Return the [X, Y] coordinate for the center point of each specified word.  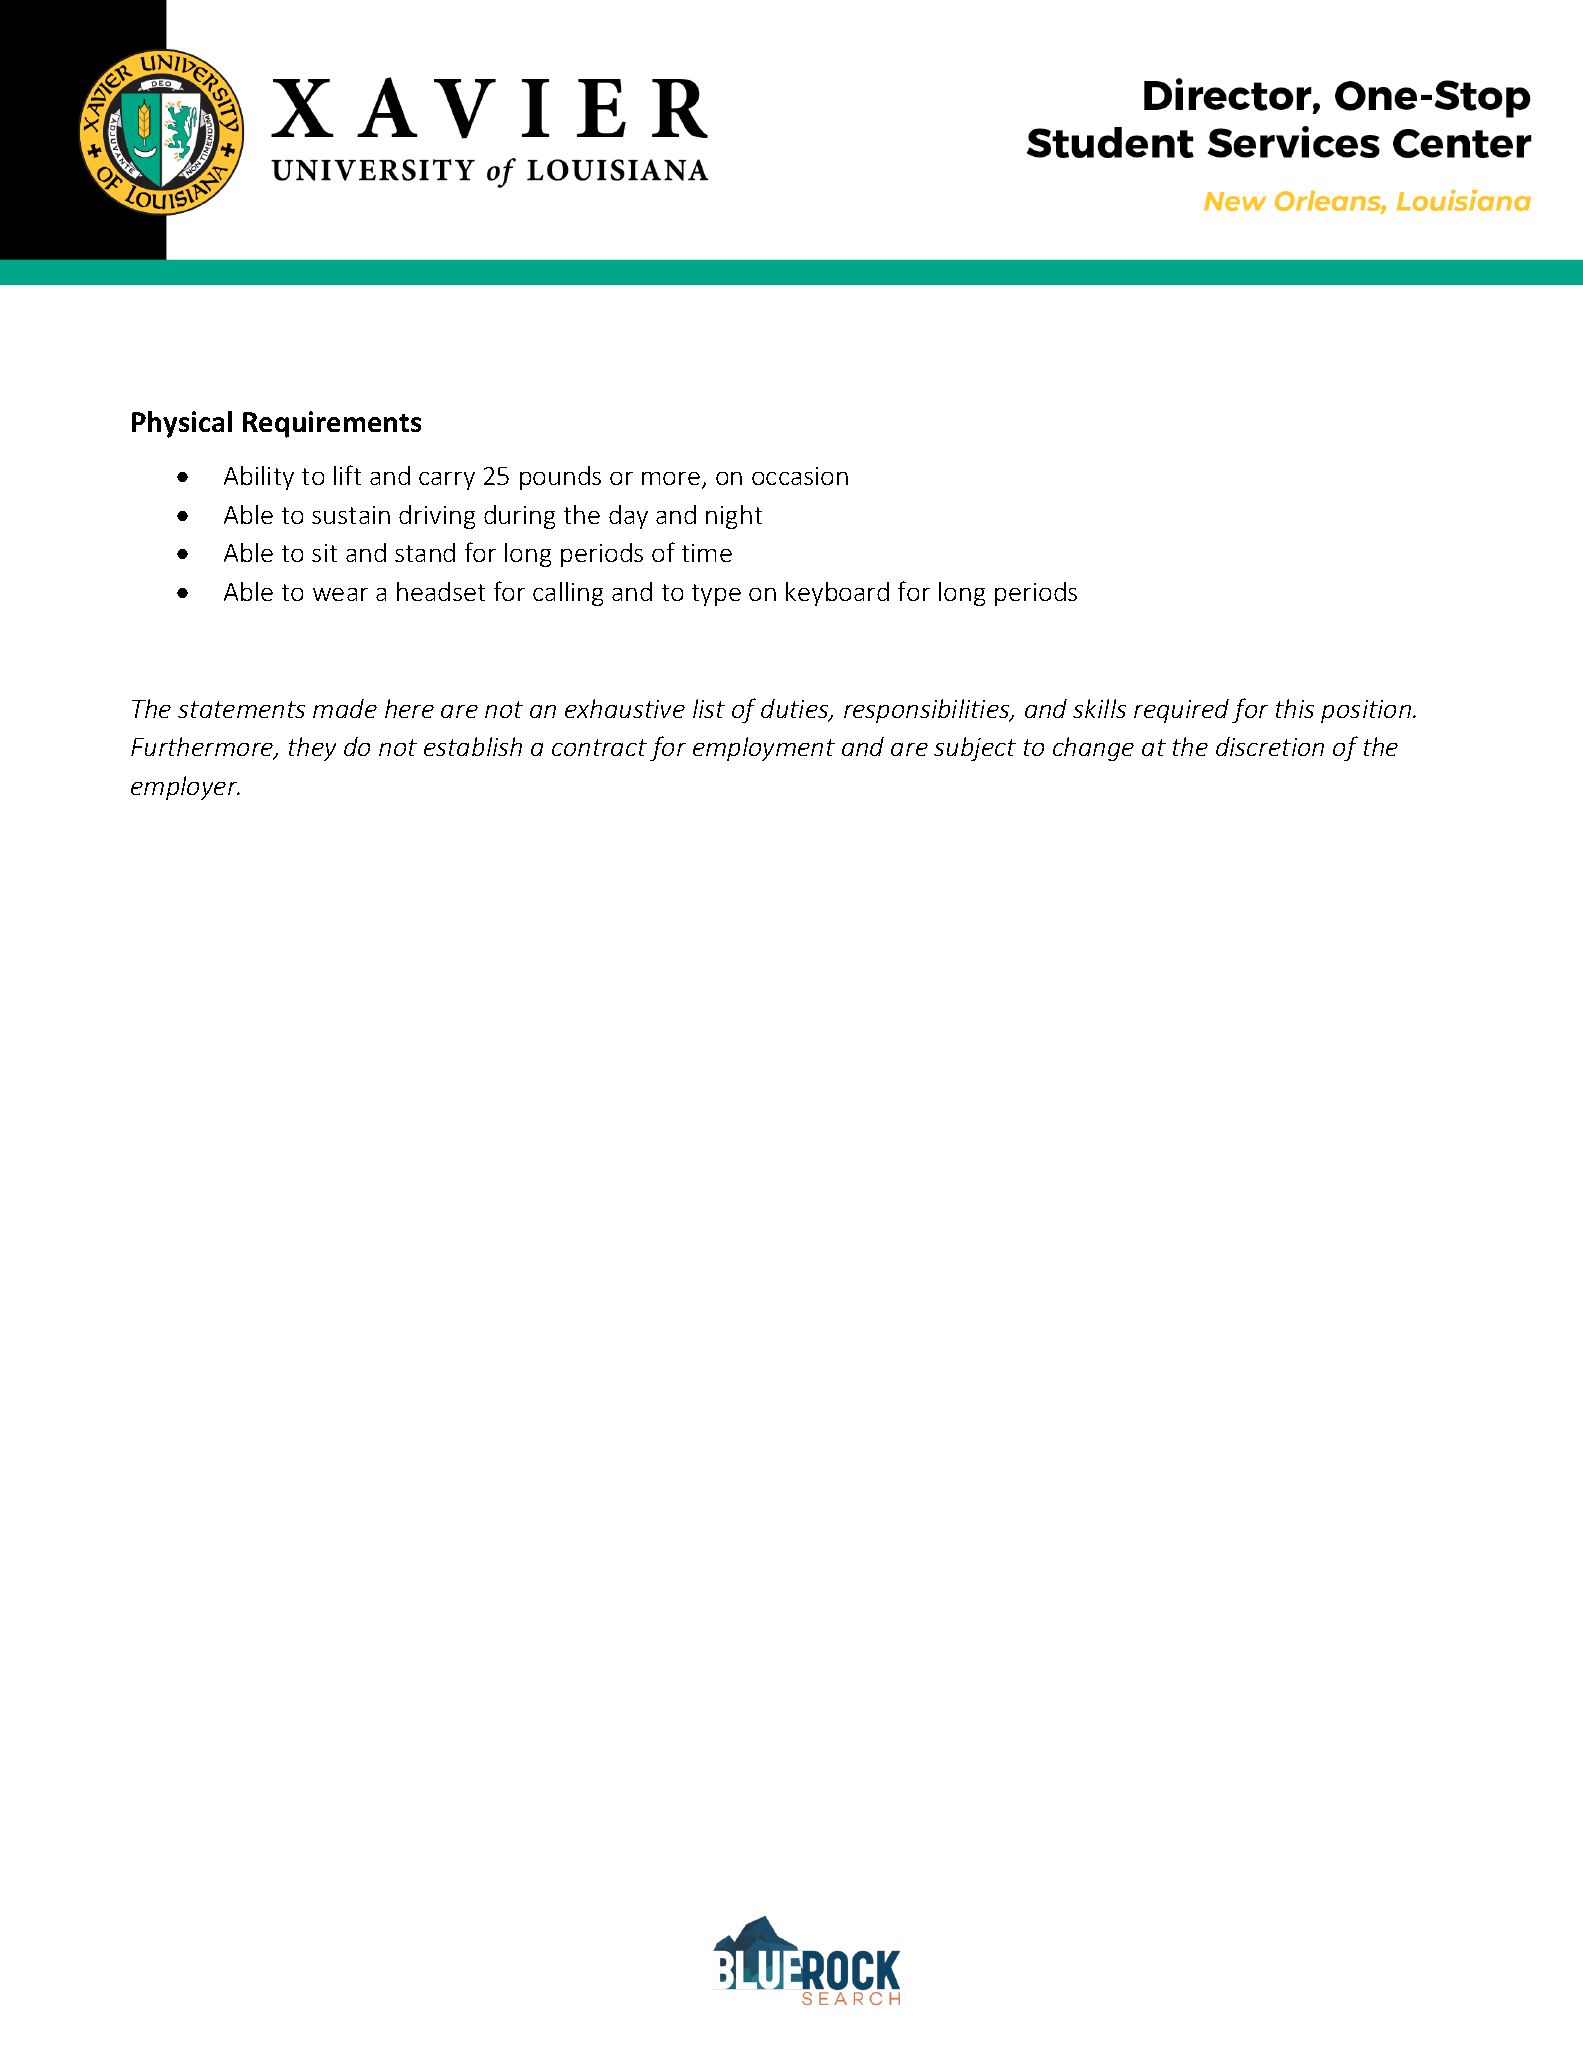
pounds [560, 478]
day [628, 517]
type [716, 595]
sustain [351, 515]
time [707, 553]
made [345, 708]
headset [441, 591]
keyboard [837, 594]
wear [340, 594]
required [1181, 711]
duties [796, 710]
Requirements [332, 424]
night [734, 517]
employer [185, 788]
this [1295, 708]
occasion [800, 476]
